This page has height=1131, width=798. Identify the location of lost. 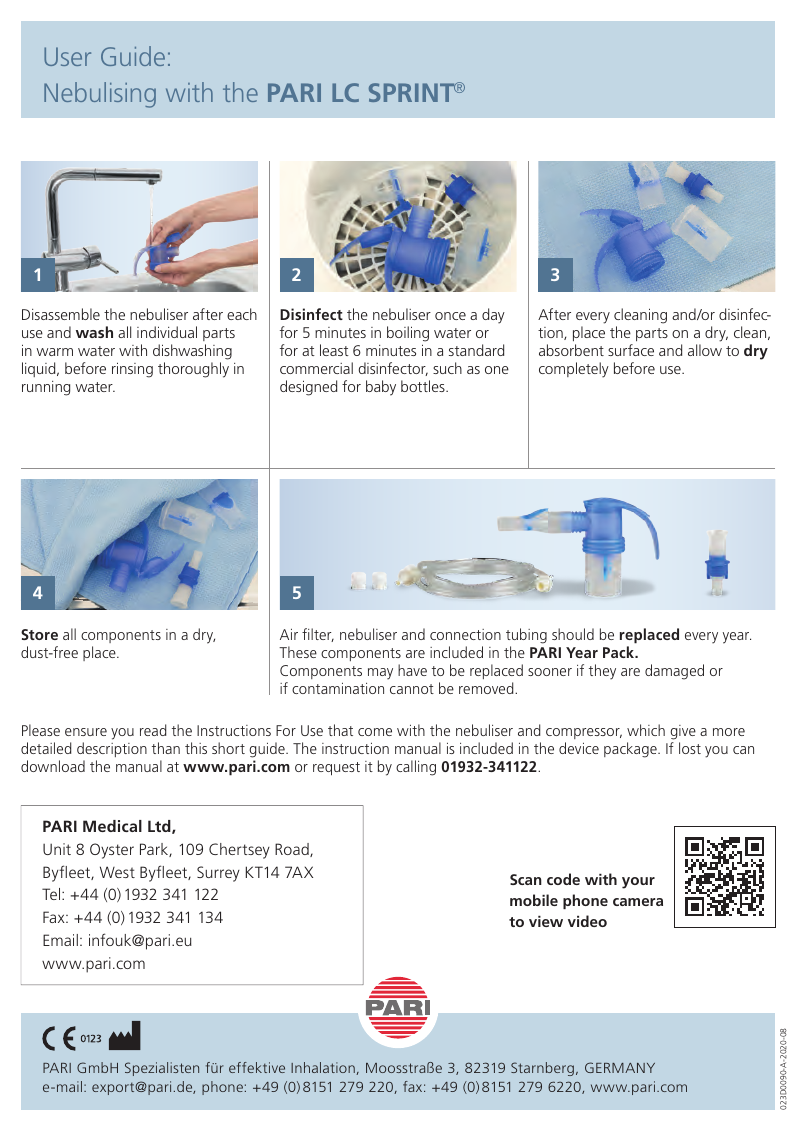
(690, 748).
